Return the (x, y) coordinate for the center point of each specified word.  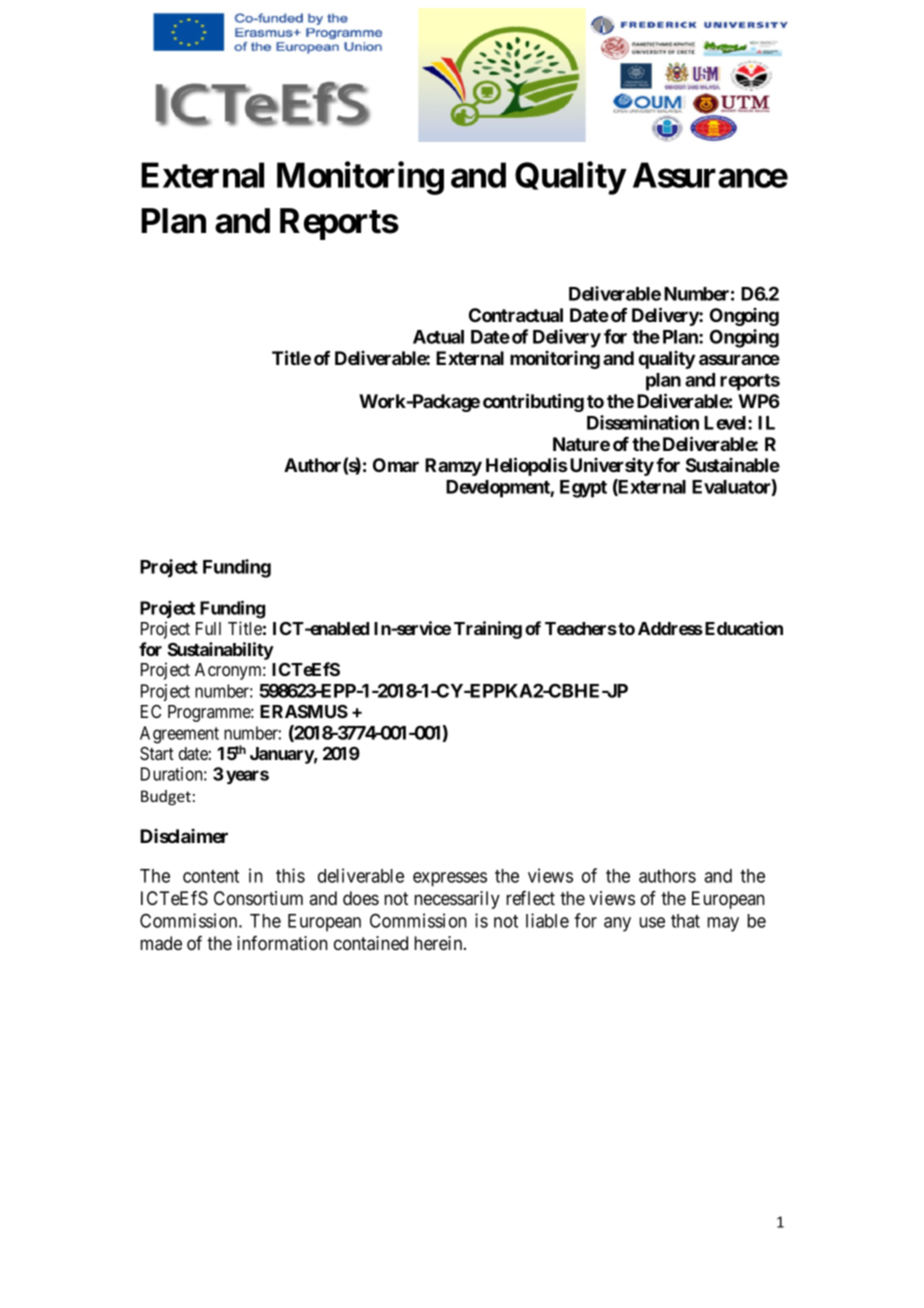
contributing (533, 402)
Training (488, 630)
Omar (396, 465)
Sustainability (220, 651)
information (282, 943)
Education (744, 628)
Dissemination (643, 422)
